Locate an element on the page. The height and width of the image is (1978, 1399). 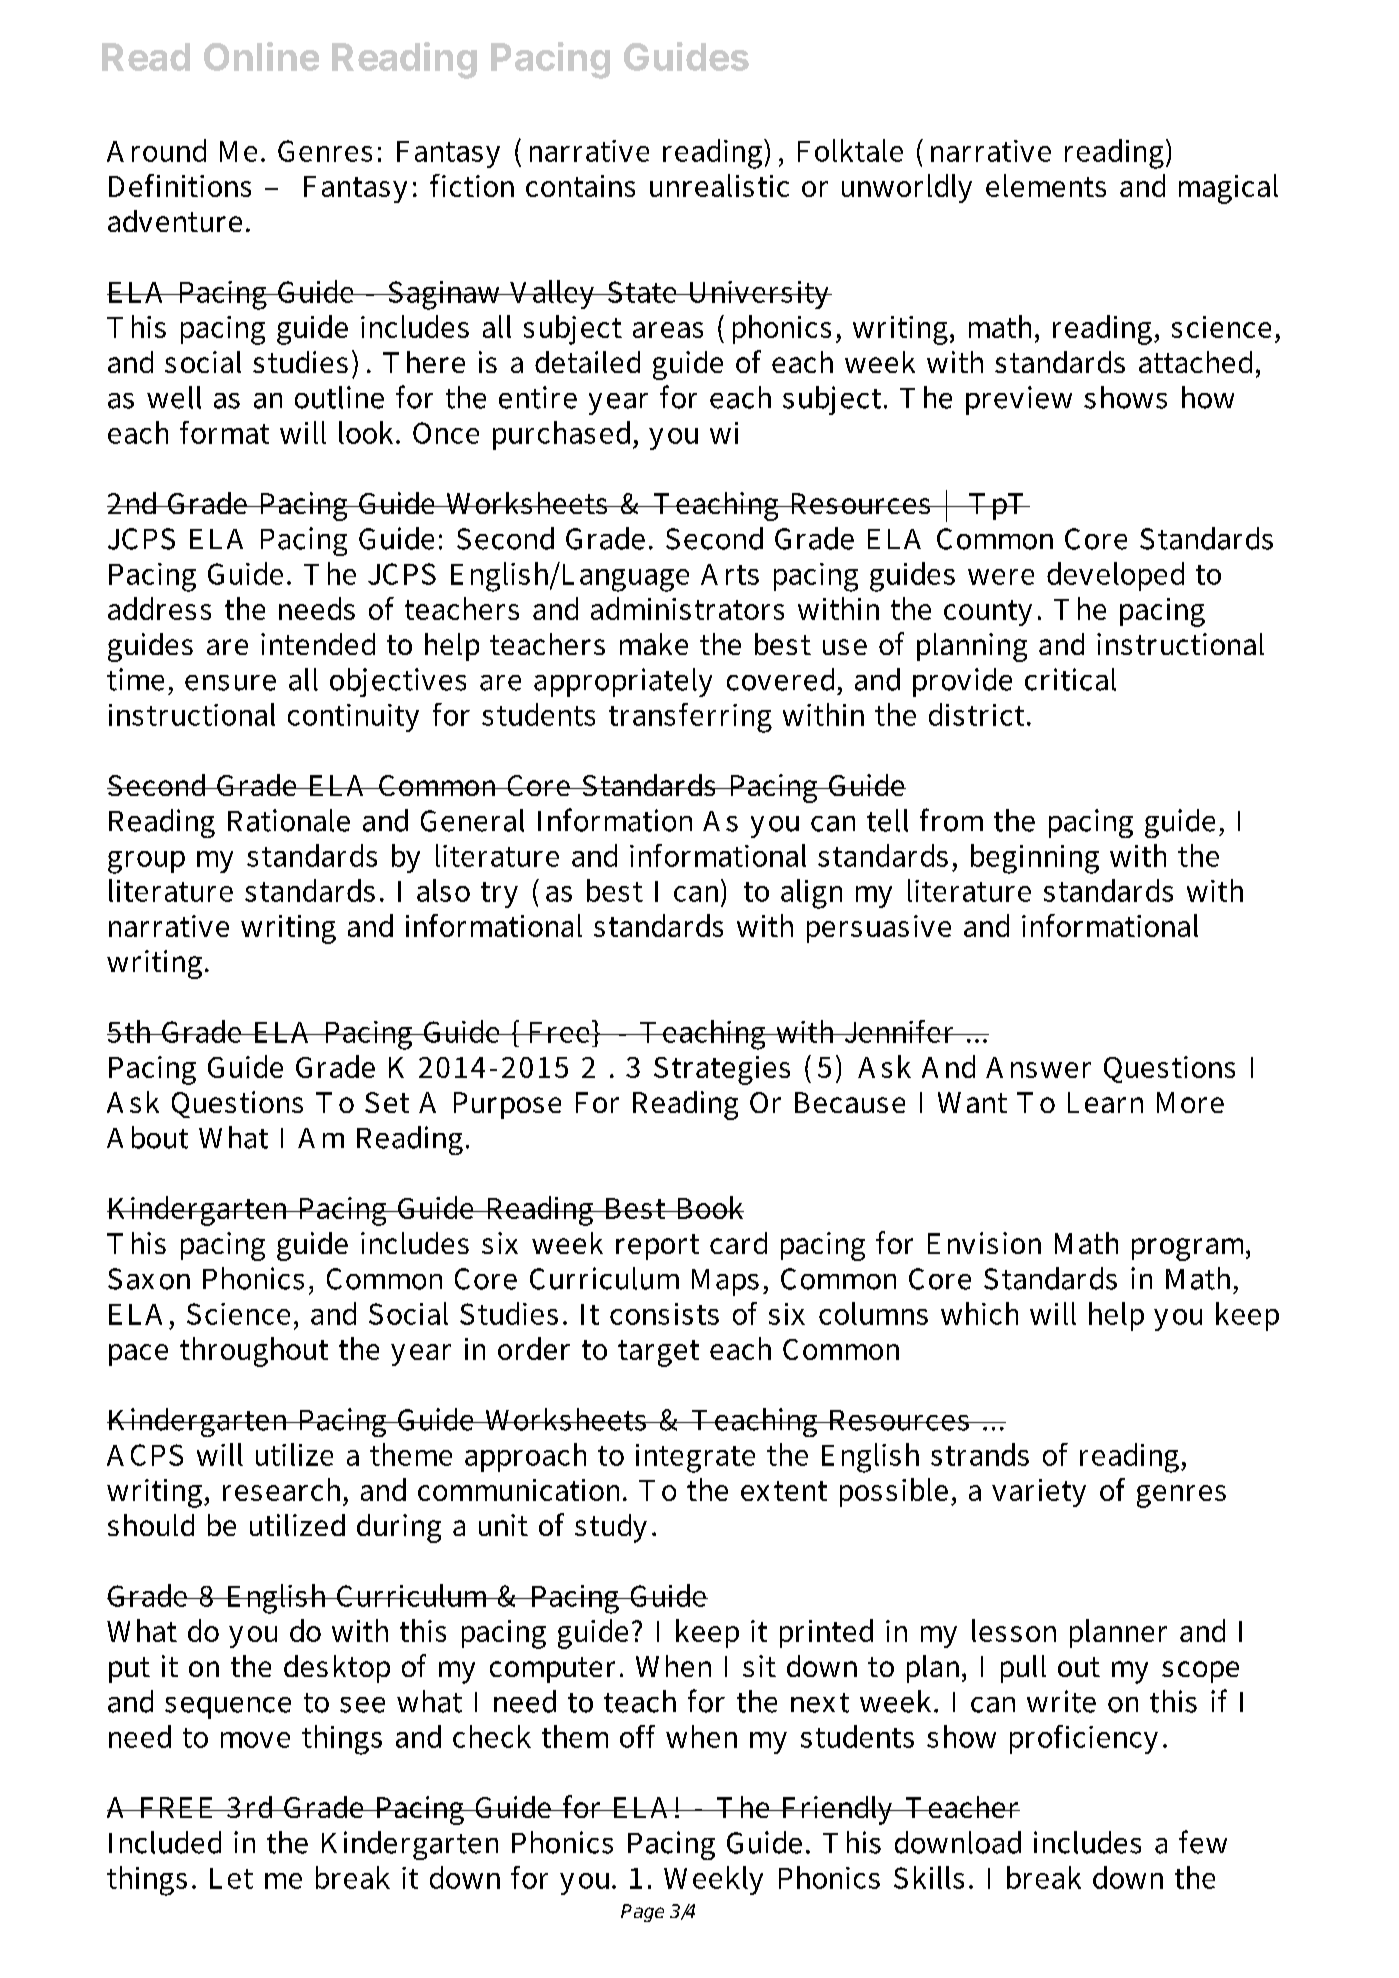
Let is located at coordinates (231, 1878).
